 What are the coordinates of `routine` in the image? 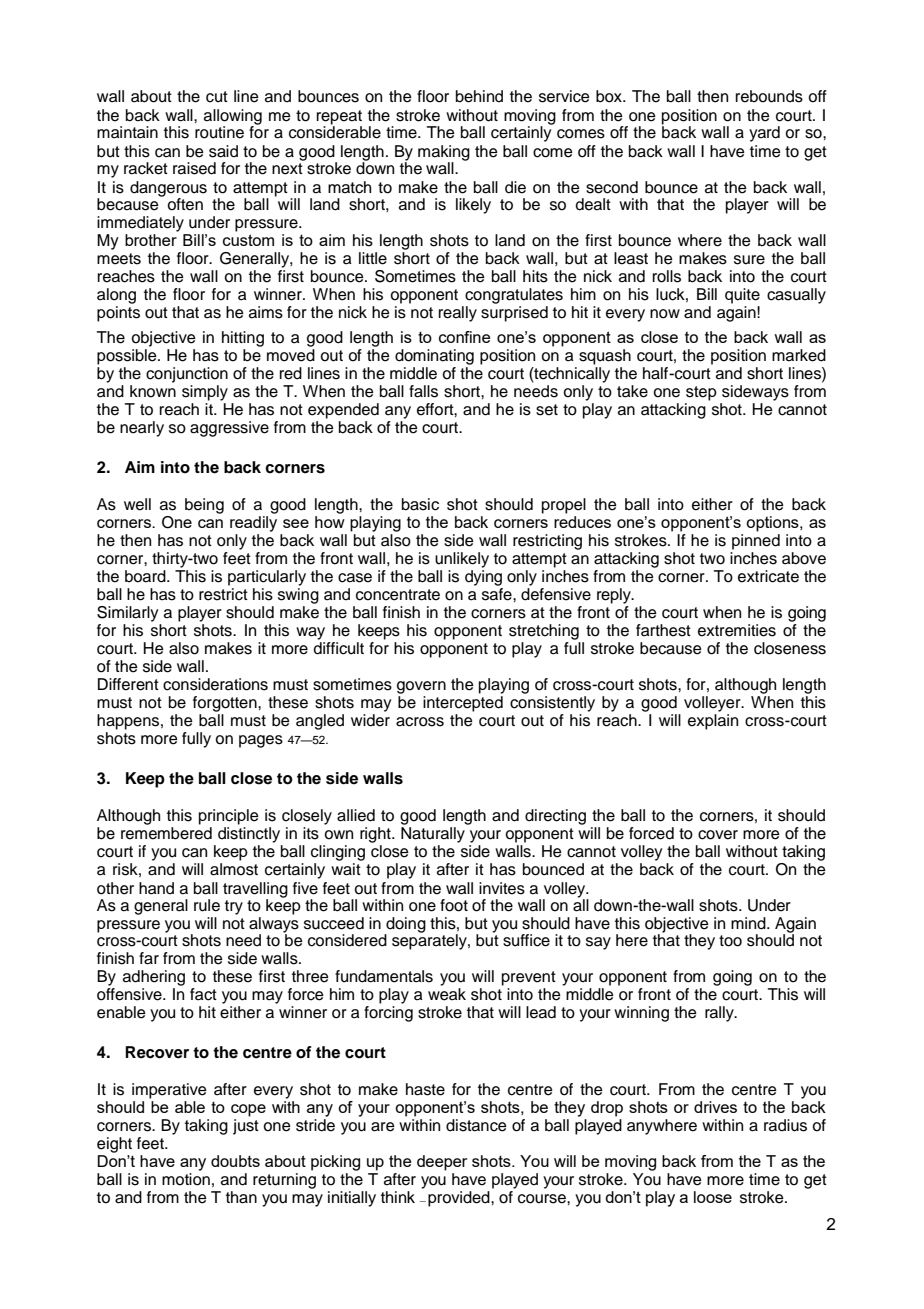 It's located at (219, 132).
